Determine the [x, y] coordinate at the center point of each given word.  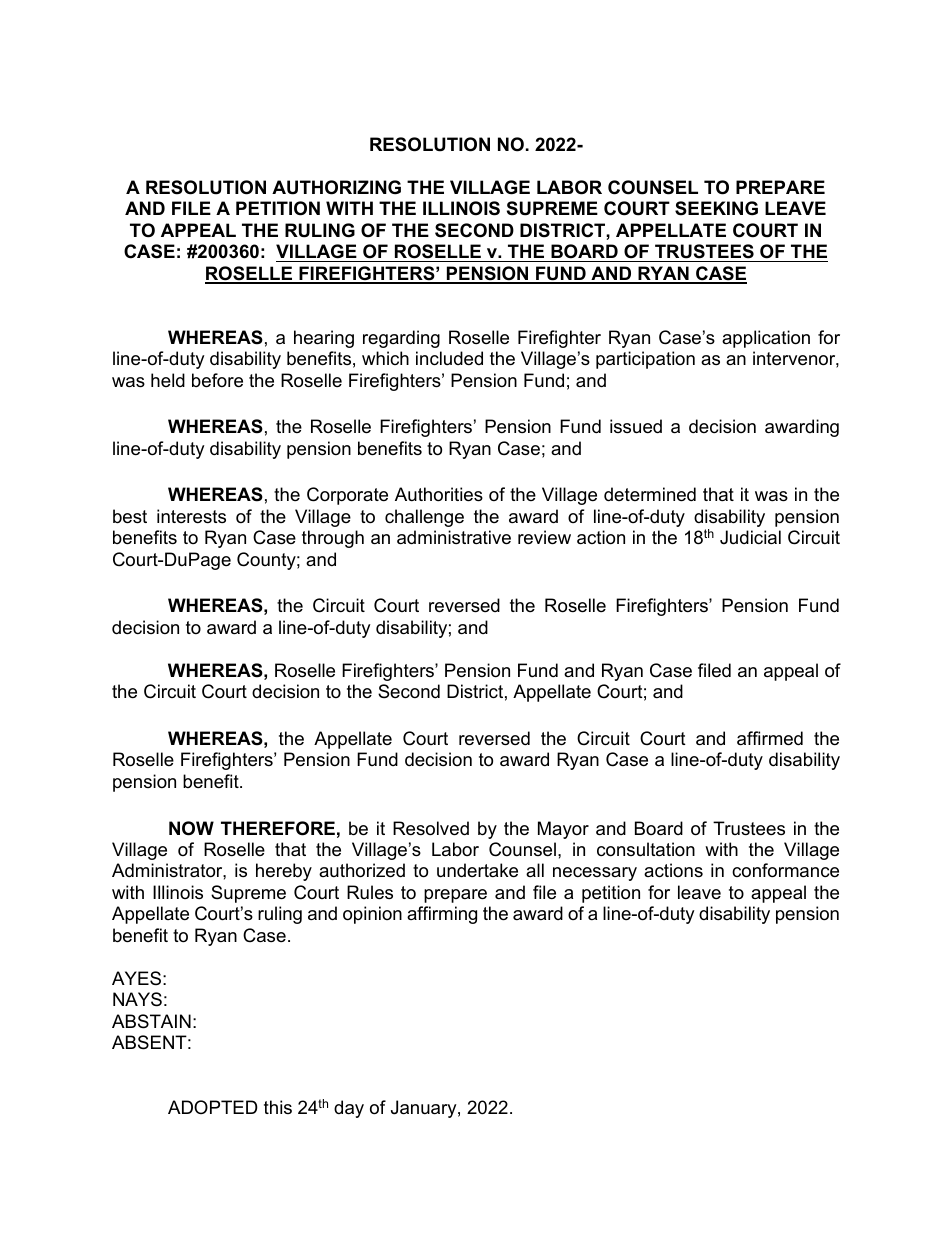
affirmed [770, 738]
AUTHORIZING [336, 187]
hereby [284, 872]
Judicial [750, 537]
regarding [401, 339]
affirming [442, 915]
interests [191, 516]
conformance [785, 870]
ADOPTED [213, 1107]
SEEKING [716, 208]
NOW [191, 828]
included [449, 358]
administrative [454, 537]
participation [645, 360]
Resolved [431, 828]
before [217, 380]
